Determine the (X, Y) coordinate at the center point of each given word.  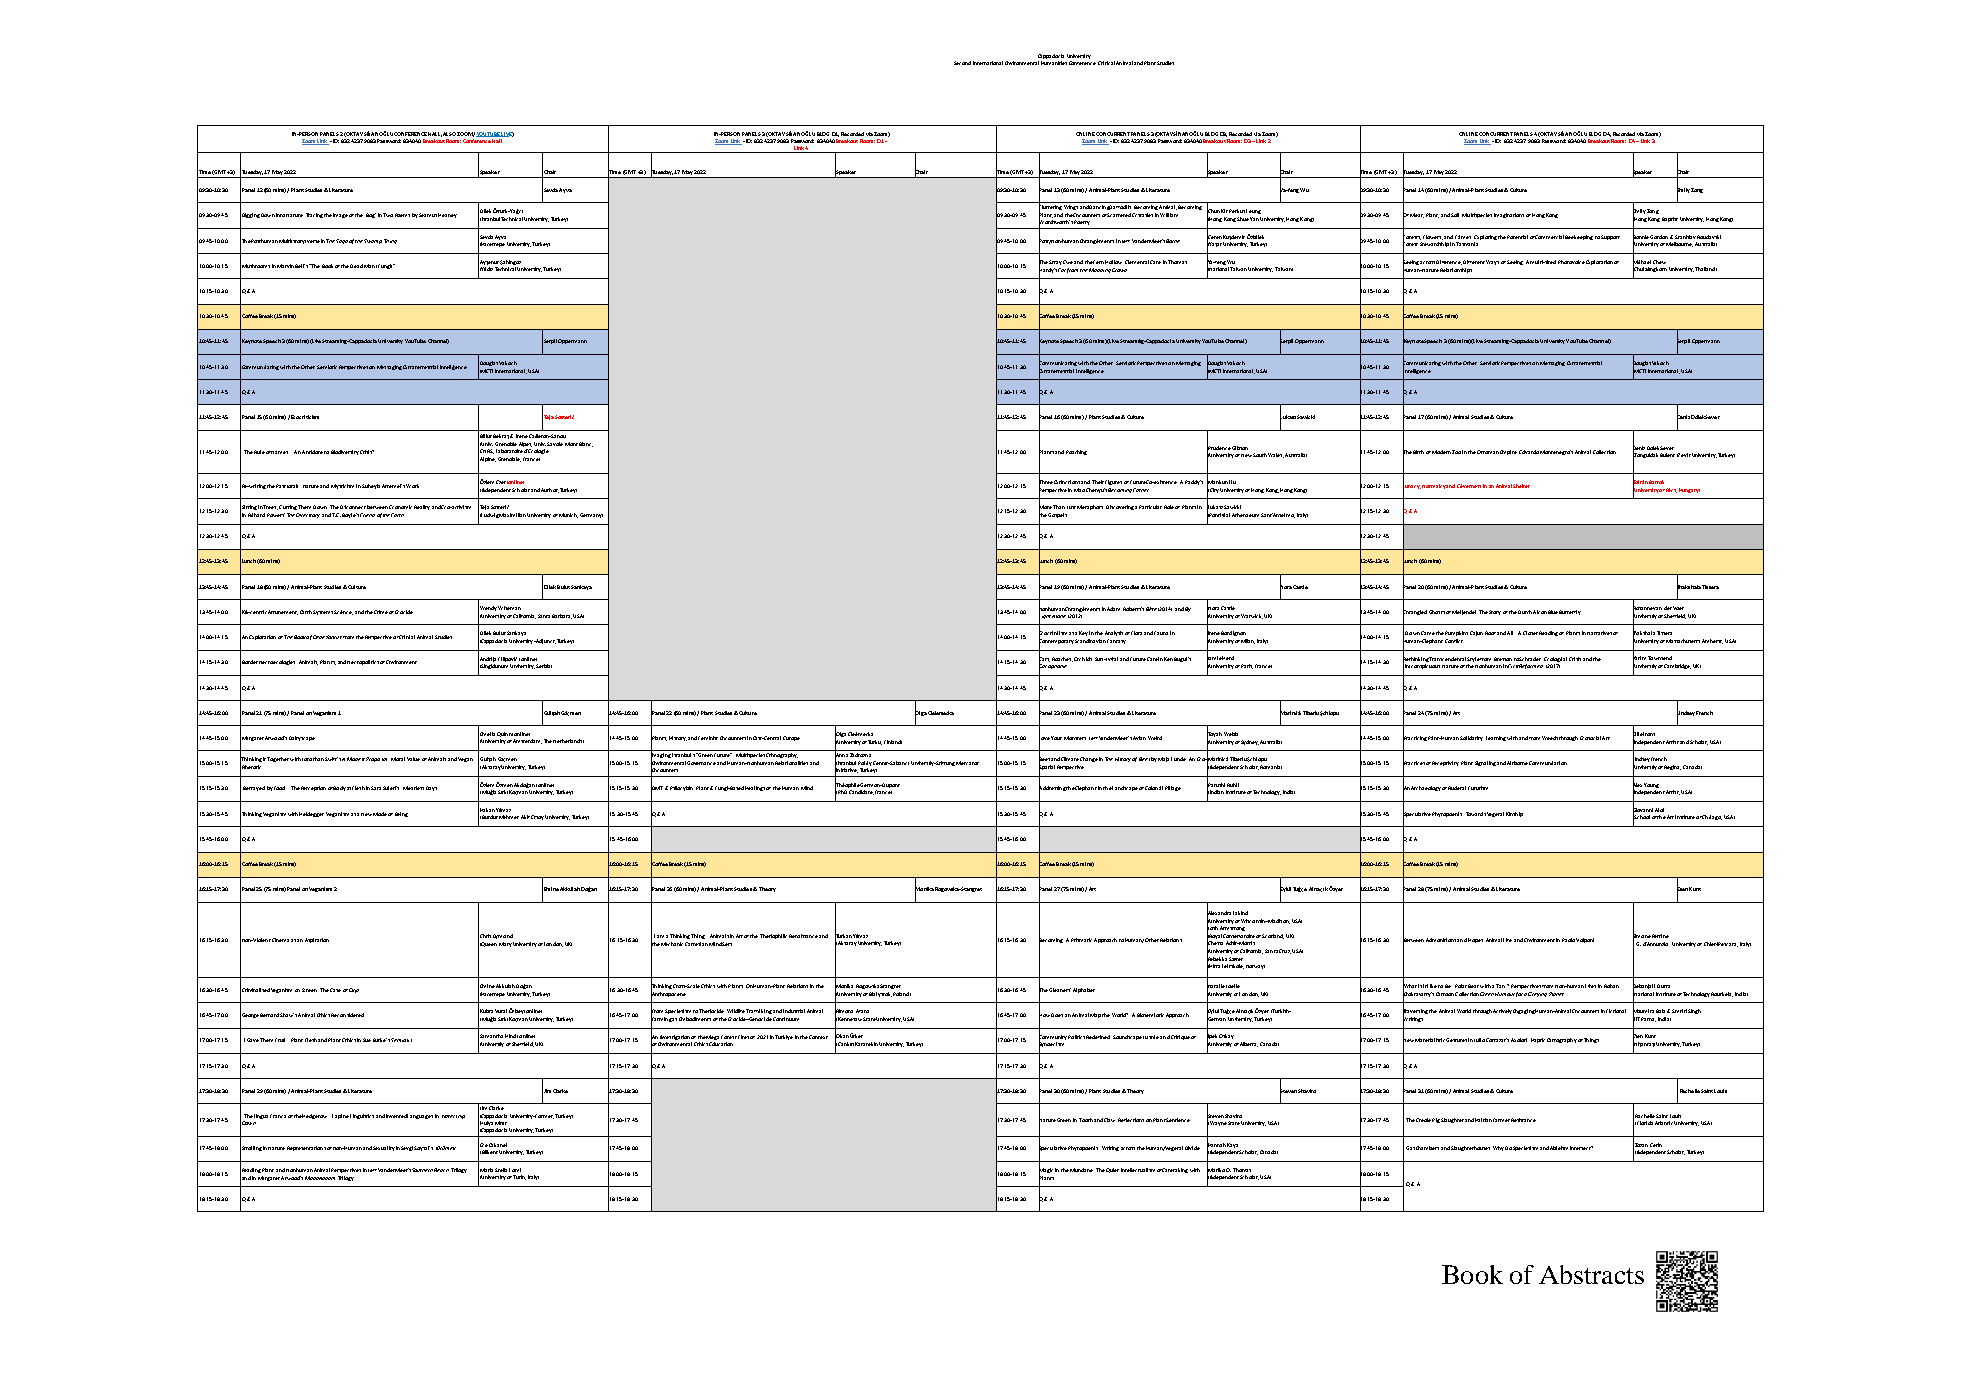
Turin (519, 1177)
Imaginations (1509, 215)
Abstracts (1591, 1274)
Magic (1046, 1171)
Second (962, 63)
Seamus (428, 215)
